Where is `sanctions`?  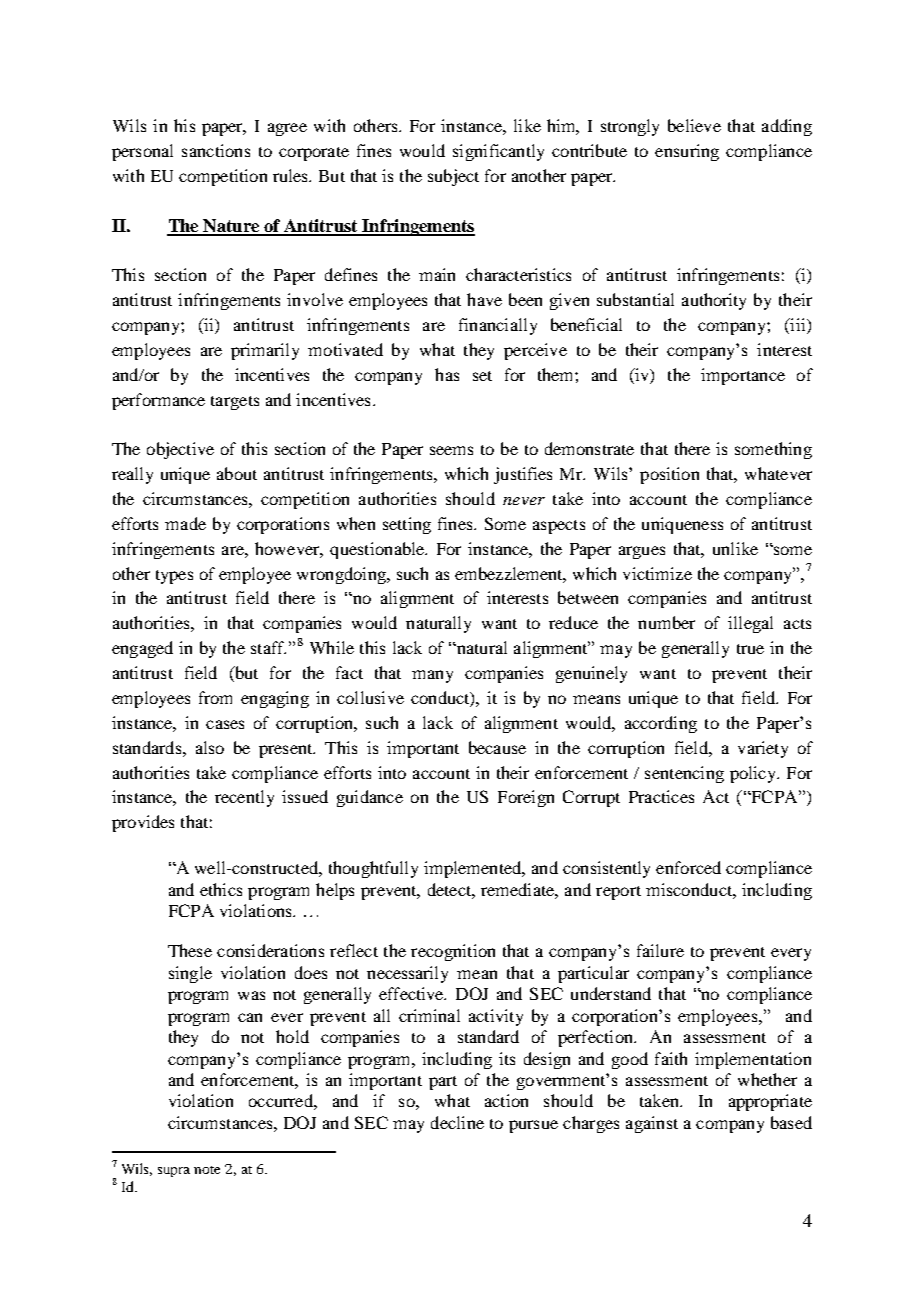 sanctions is located at coordinates (216, 150).
